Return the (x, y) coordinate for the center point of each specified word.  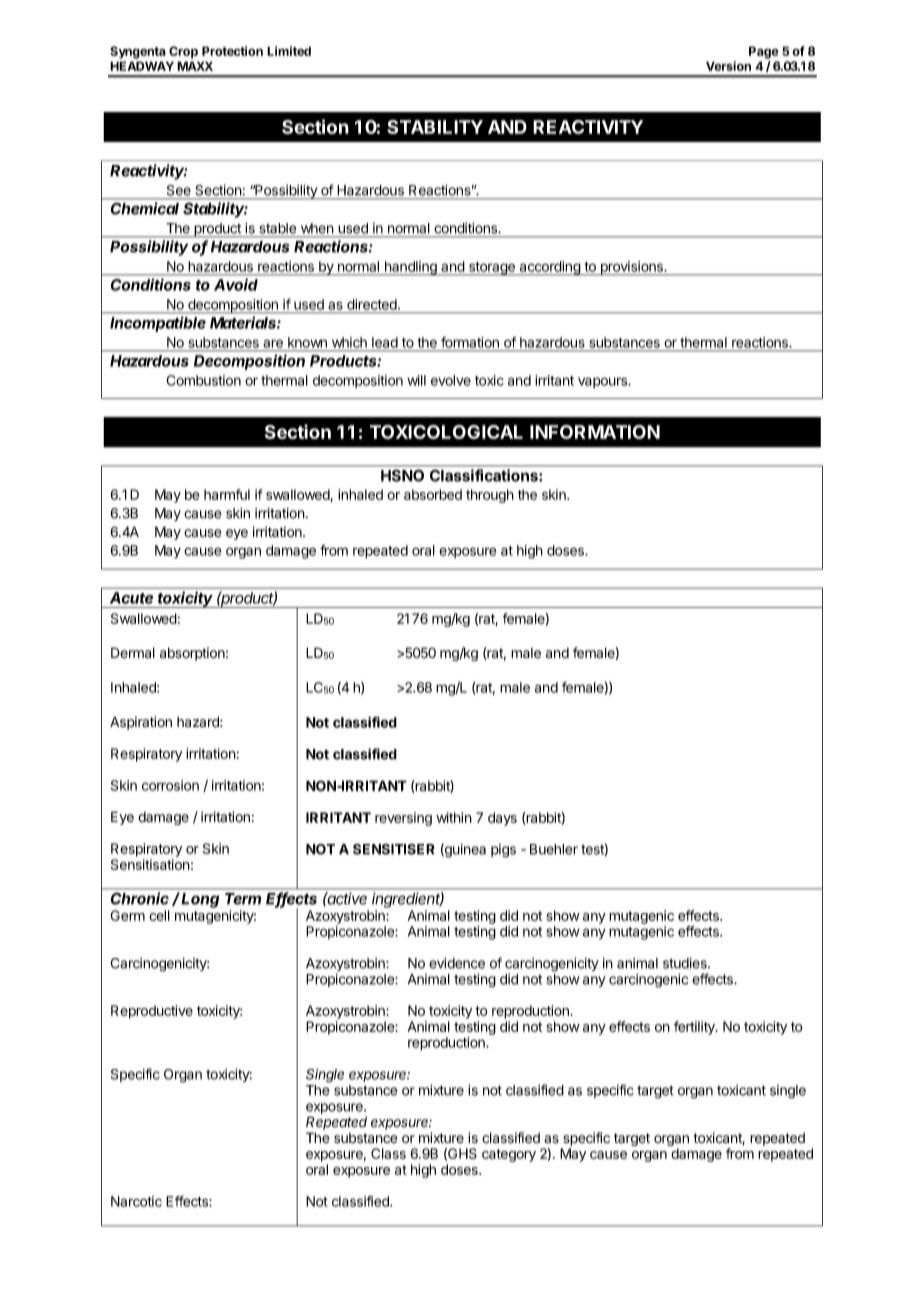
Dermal (133, 653)
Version (728, 66)
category (509, 1155)
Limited (289, 51)
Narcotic (136, 1201)
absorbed (433, 494)
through (490, 496)
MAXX (195, 66)
